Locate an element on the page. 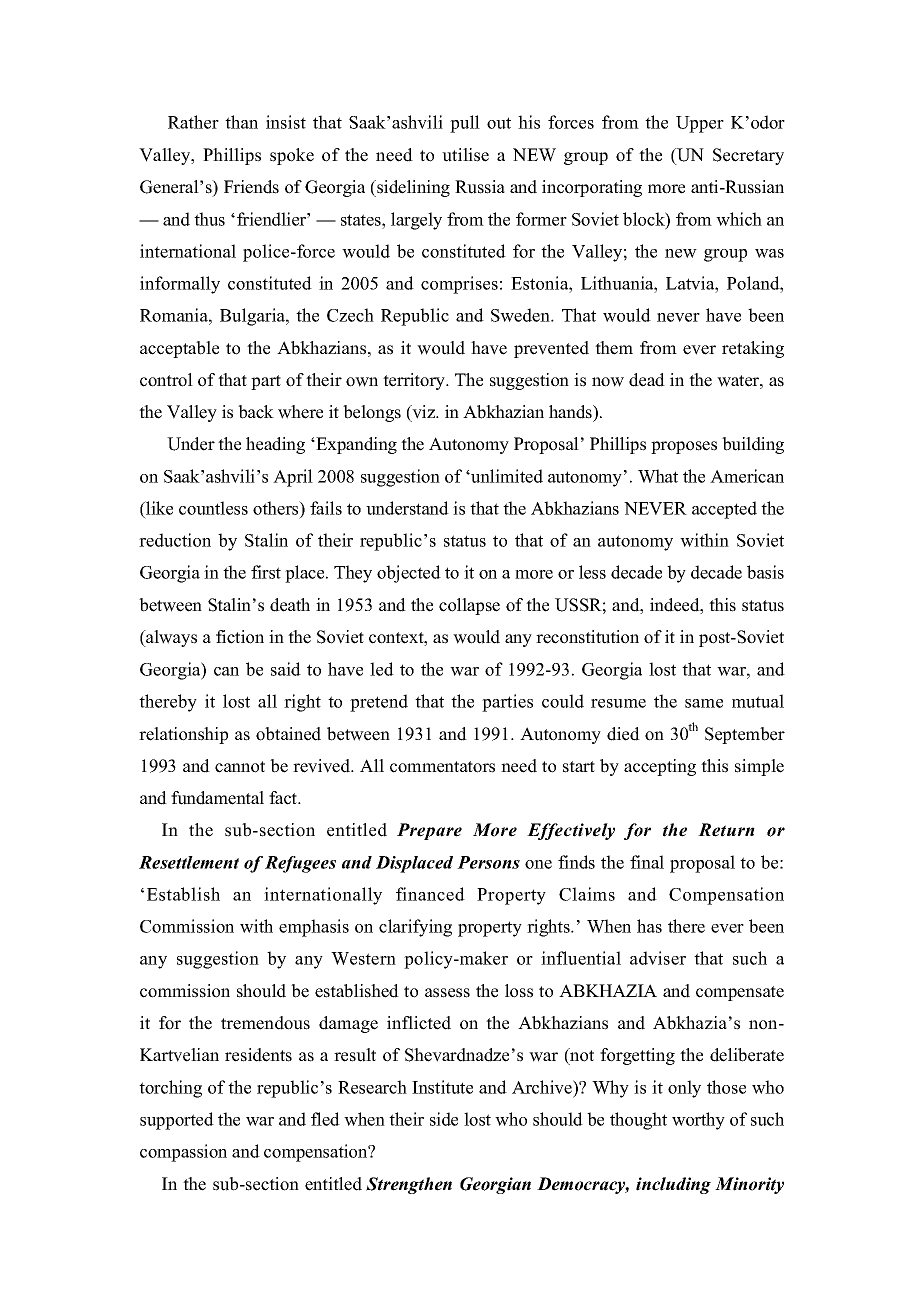  assess is located at coordinates (447, 993).
